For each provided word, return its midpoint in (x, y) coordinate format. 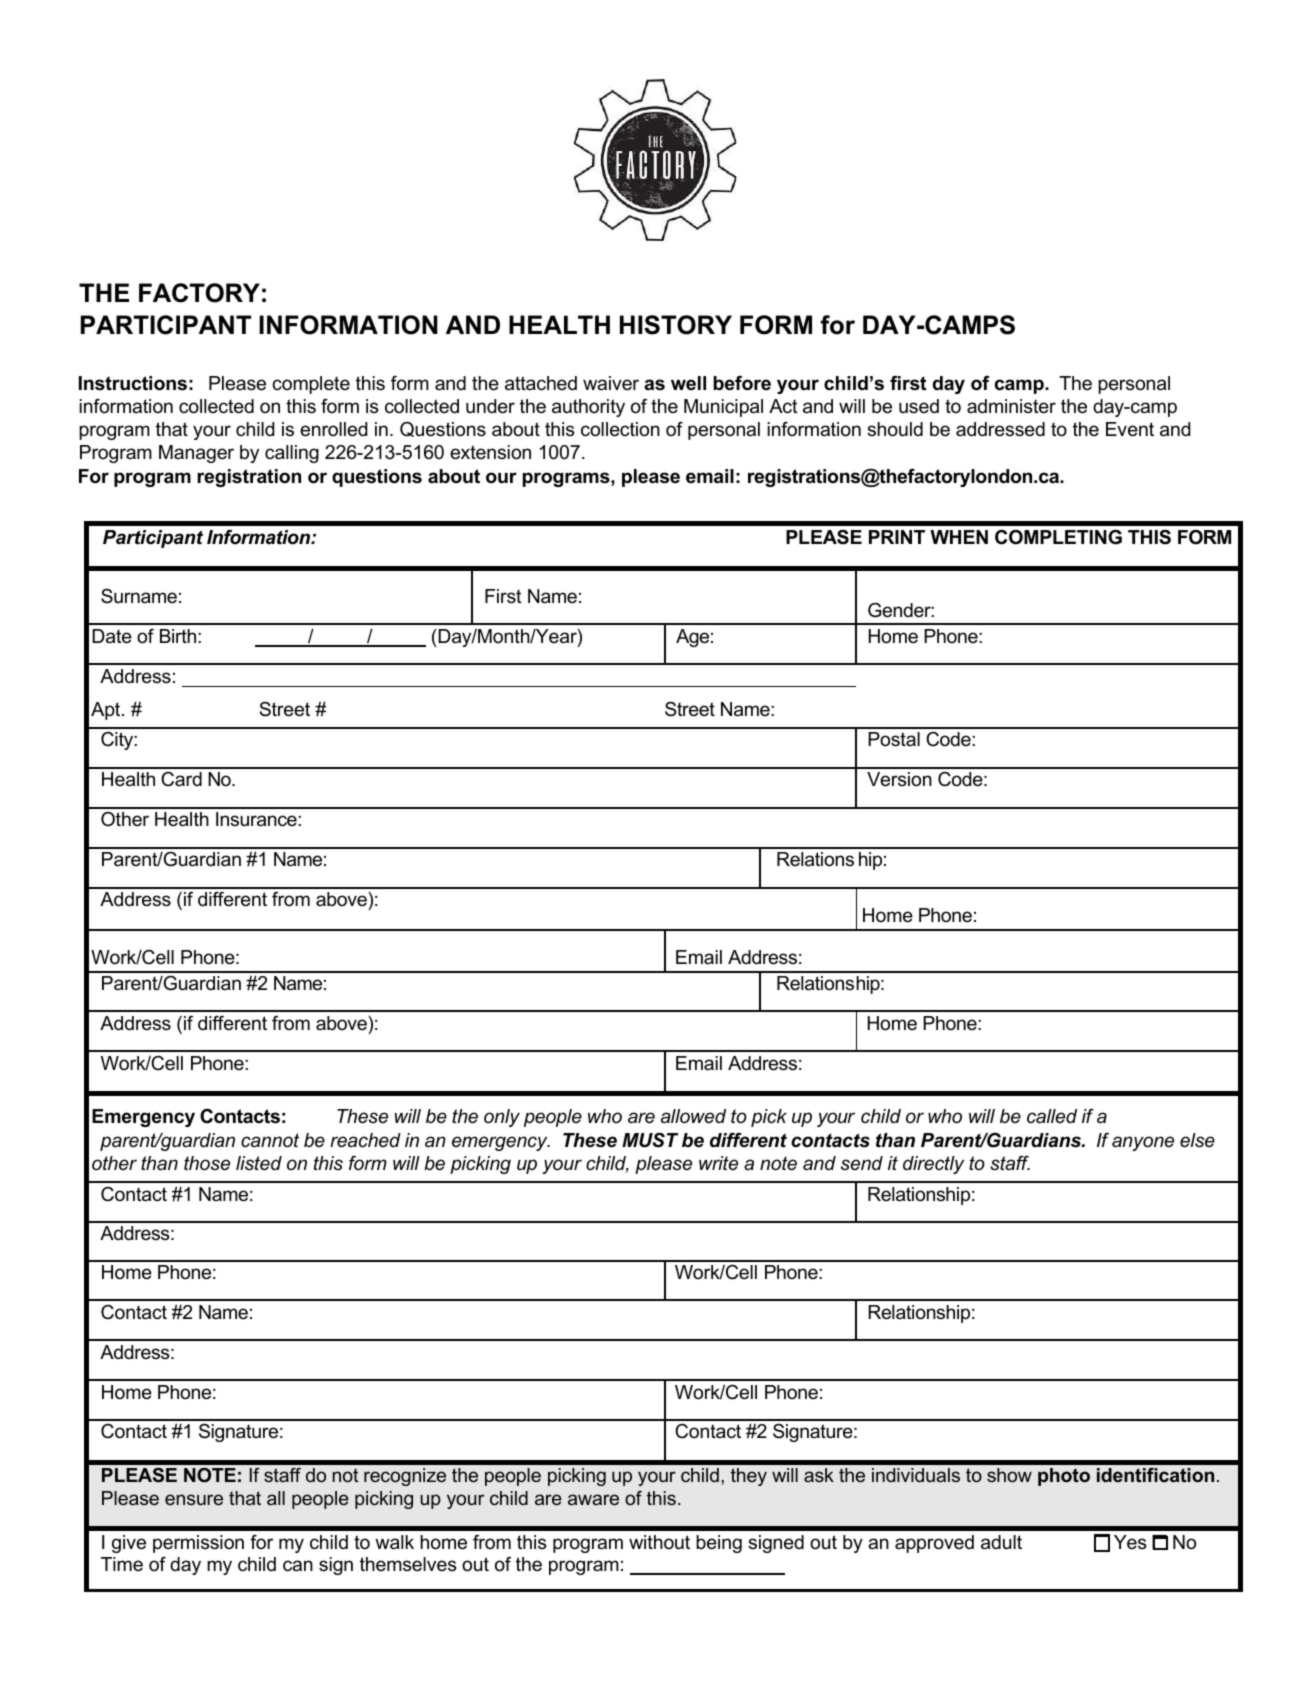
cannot (270, 1140)
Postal (894, 739)
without (659, 1542)
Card (181, 779)
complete (311, 385)
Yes (1130, 1542)
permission (198, 1544)
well (688, 383)
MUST (650, 1140)
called (1052, 1116)
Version (899, 779)
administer (1011, 406)
